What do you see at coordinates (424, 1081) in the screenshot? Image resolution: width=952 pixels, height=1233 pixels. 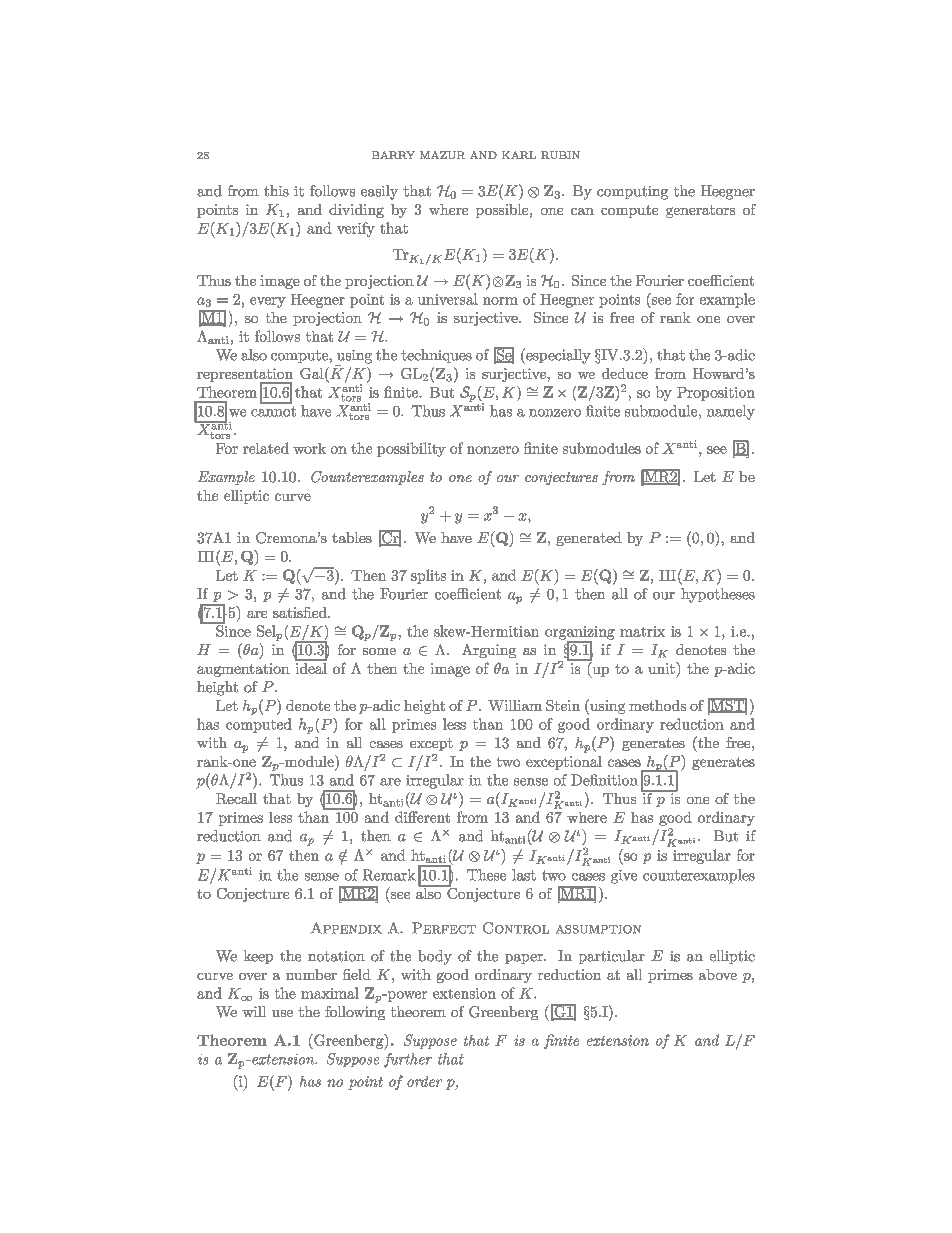 I see `order` at bounding box center [424, 1081].
